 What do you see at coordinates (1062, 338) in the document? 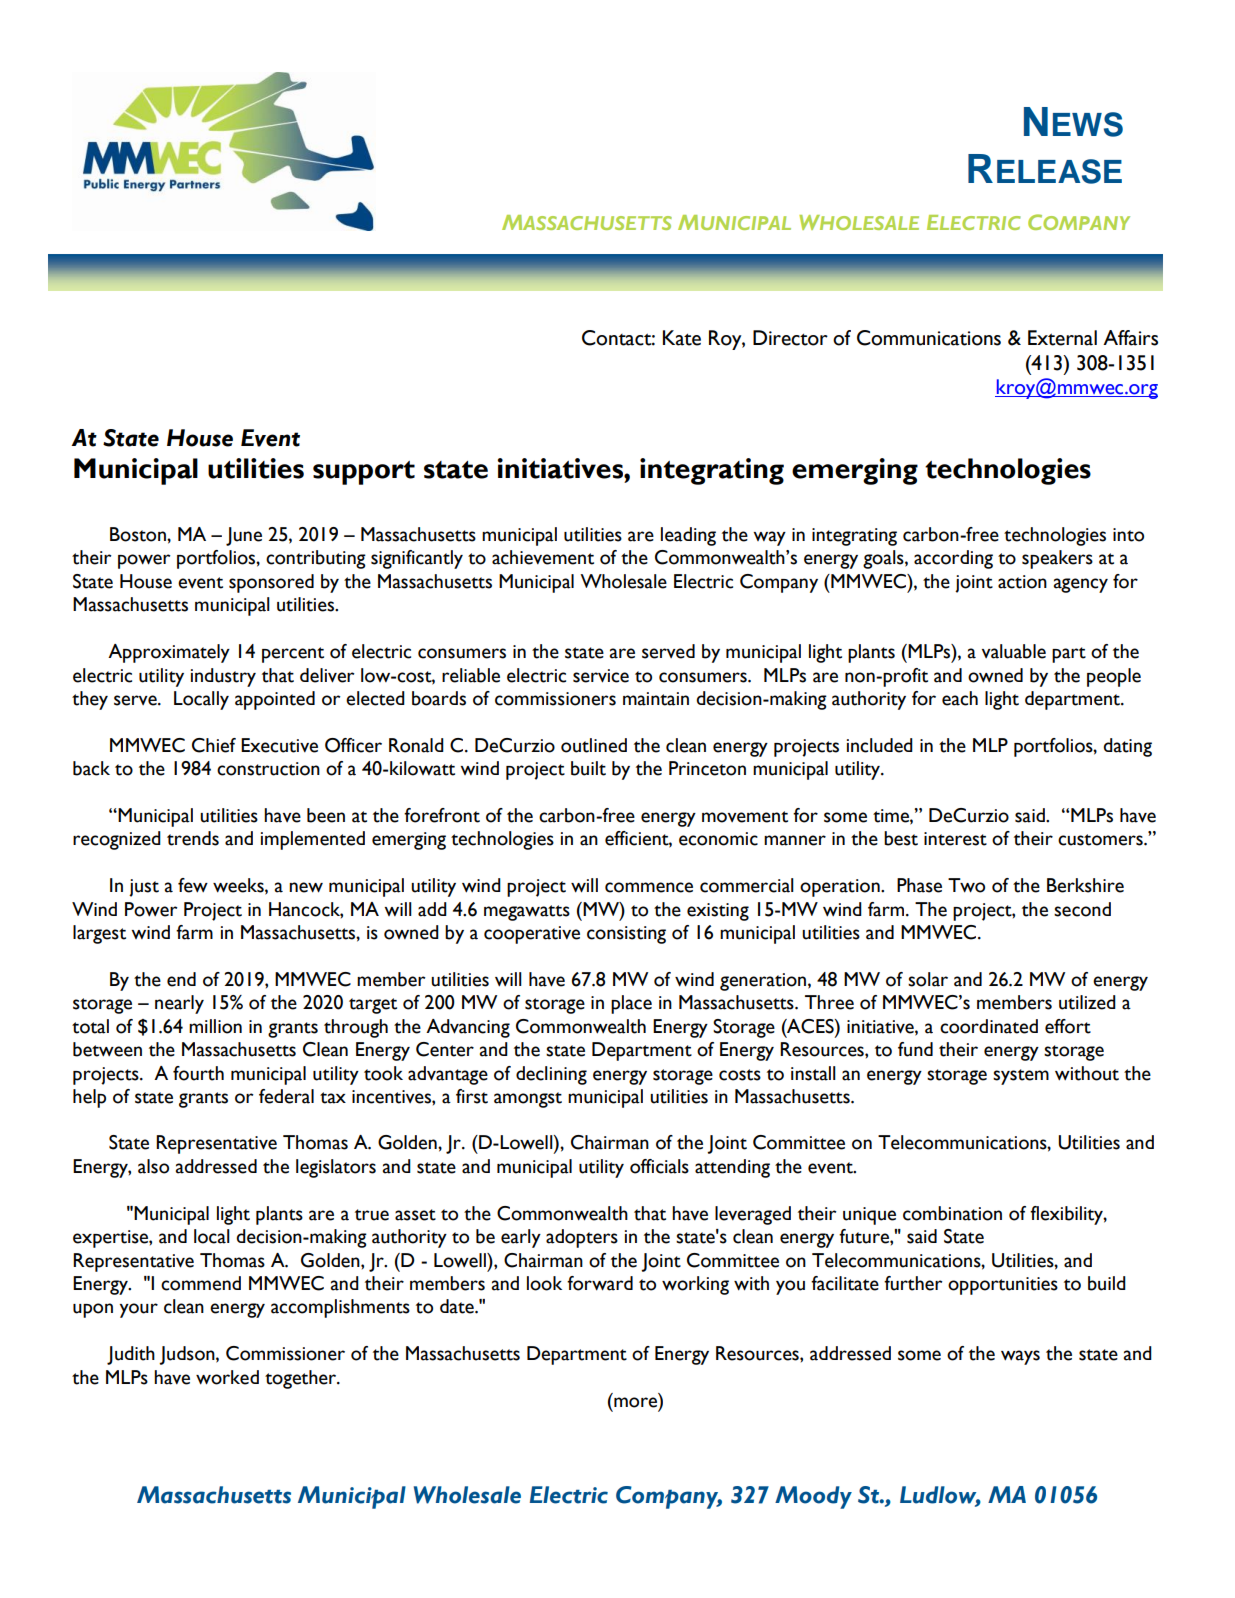
I see `External` at bounding box center [1062, 338].
